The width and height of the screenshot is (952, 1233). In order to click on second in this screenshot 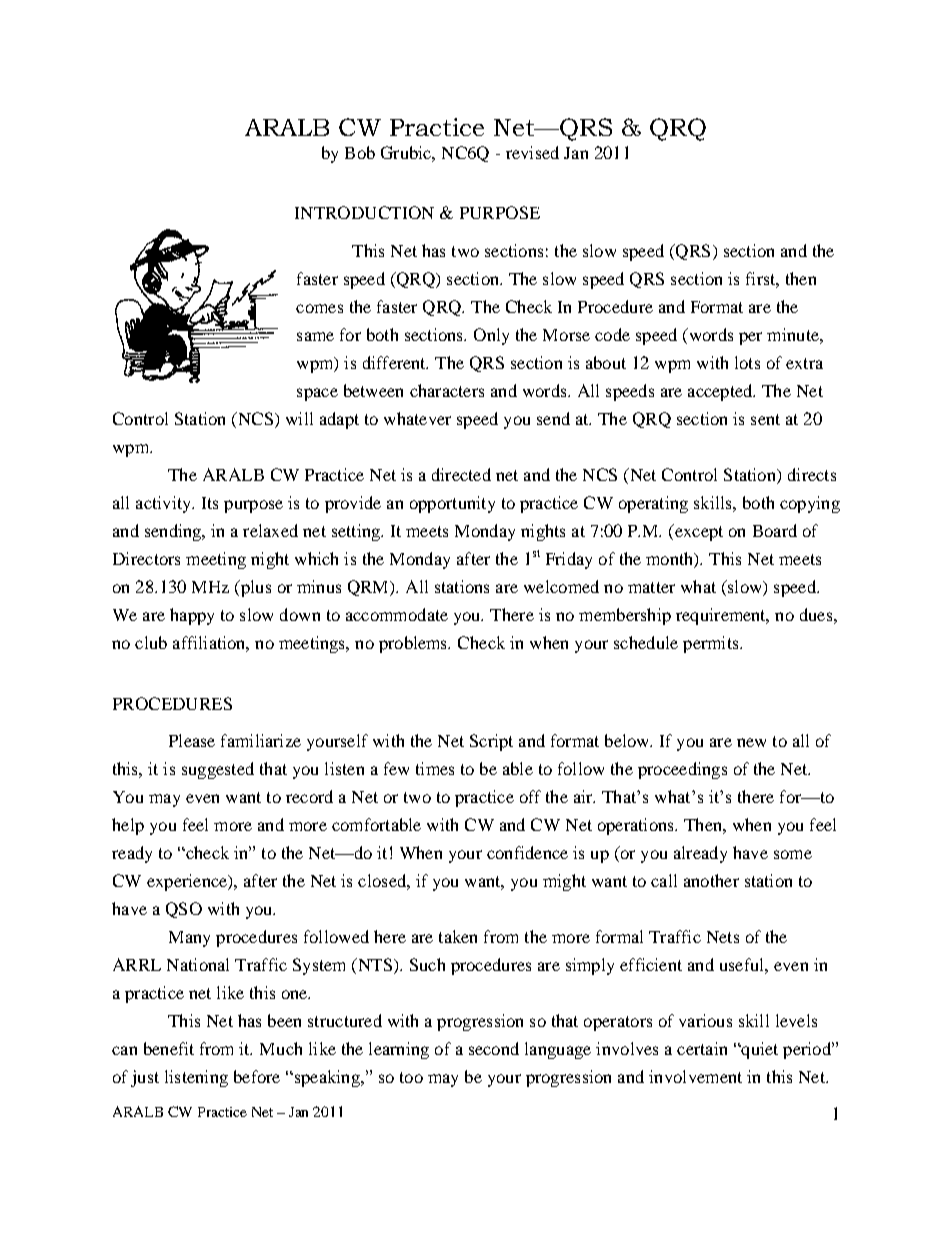, I will do `click(494, 1048)`.
